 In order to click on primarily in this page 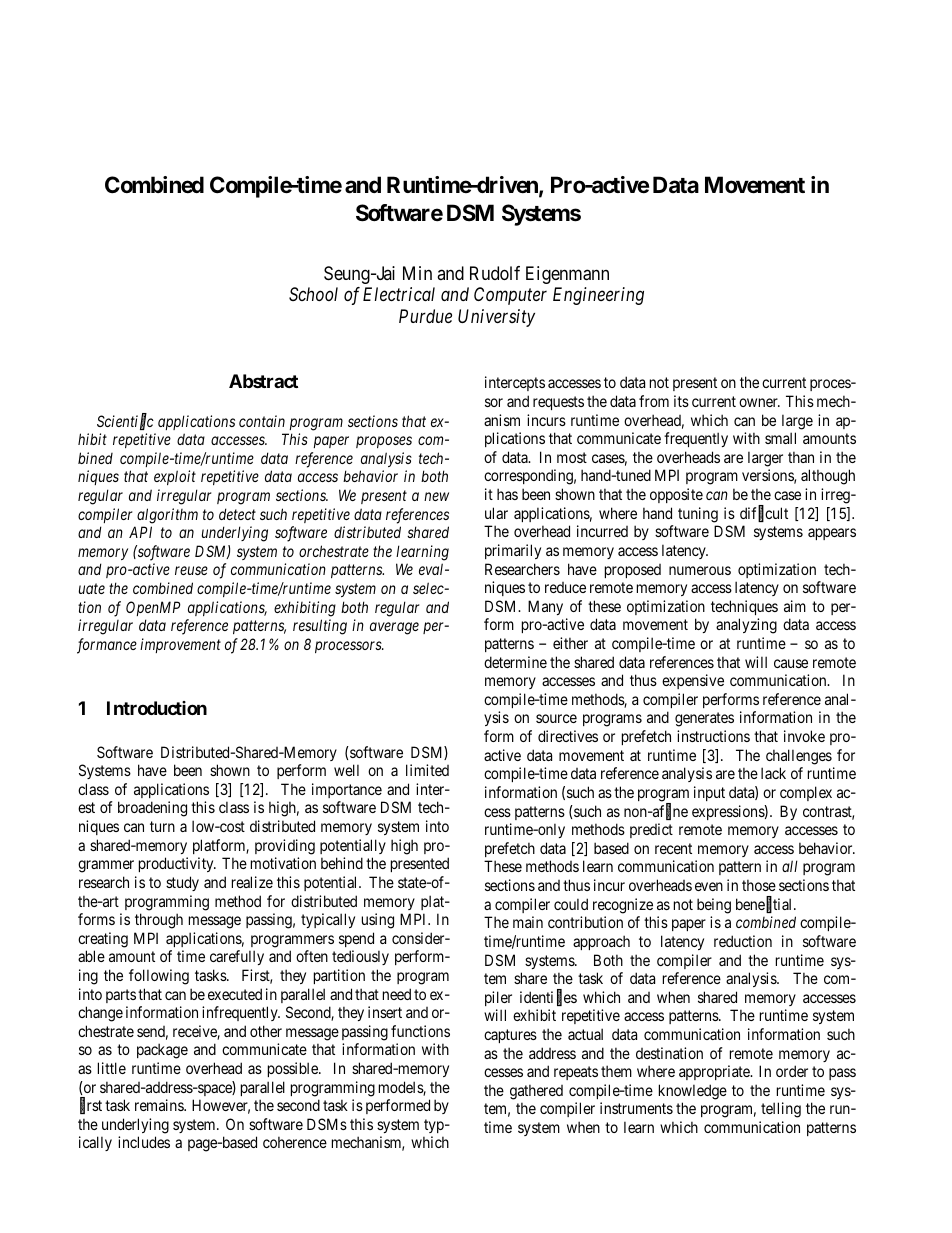, I will do `click(513, 551)`.
